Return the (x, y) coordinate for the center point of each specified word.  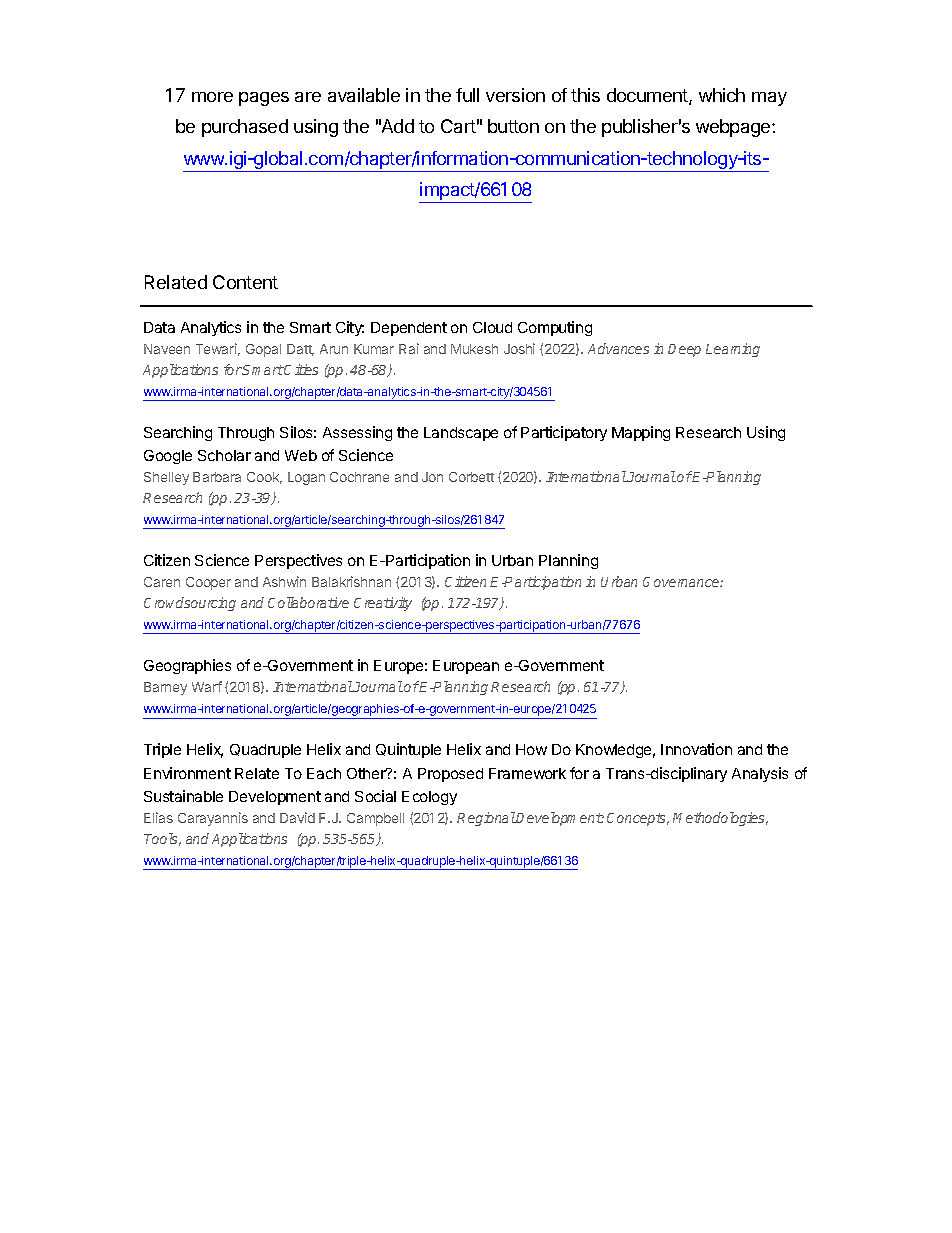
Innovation (696, 749)
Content (245, 282)
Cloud (492, 327)
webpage (734, 128)
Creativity (383, 604)
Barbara (217, 477)
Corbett (471, 477)
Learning (733, 350)
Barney (165, 688)
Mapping (641, 433)
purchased (245, 128)
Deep (684, 350)
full (467, 95)
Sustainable (183, 796)
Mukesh (474, 349)
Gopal (263, 350)
